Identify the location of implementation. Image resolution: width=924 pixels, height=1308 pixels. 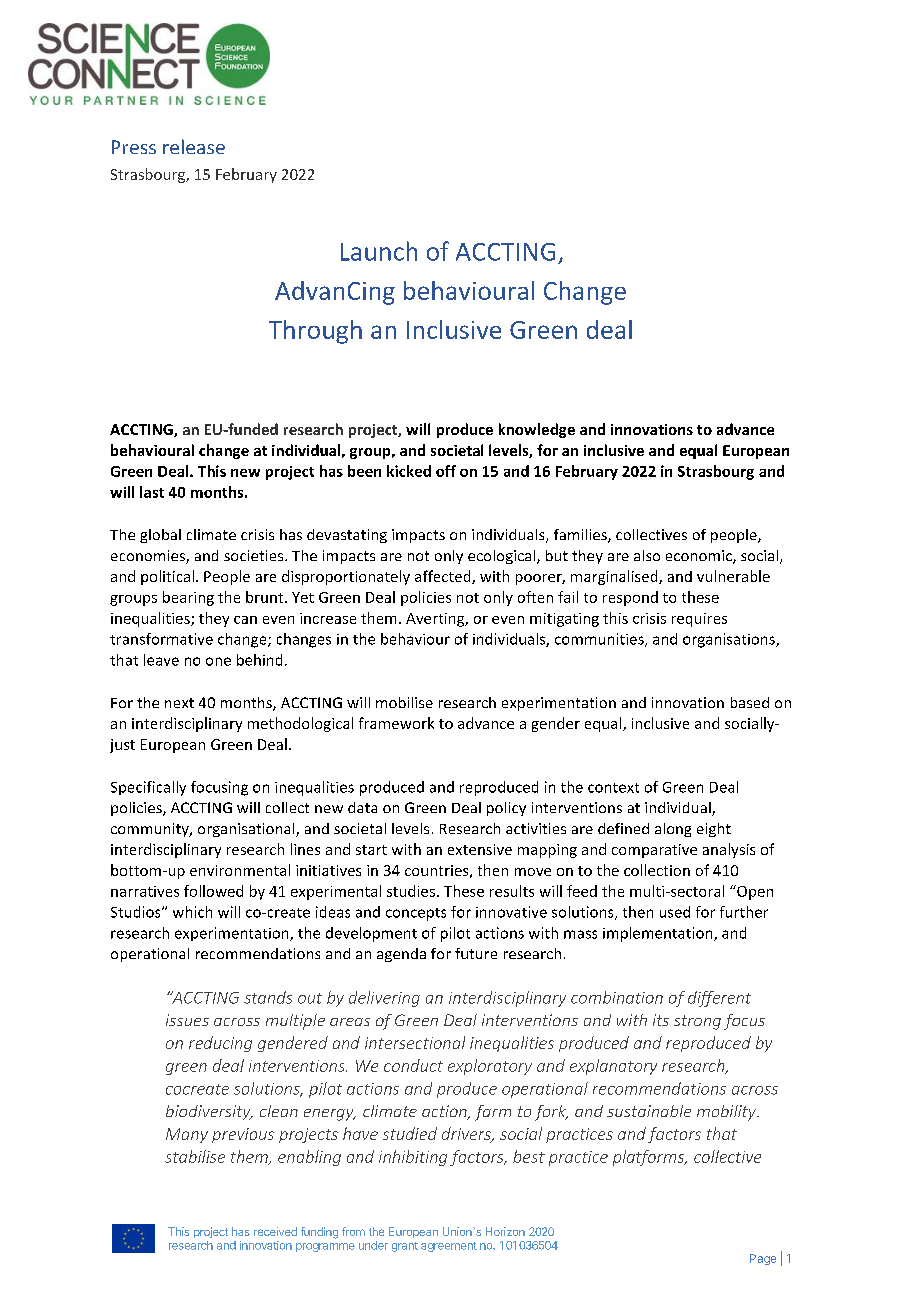
(659, 934).
